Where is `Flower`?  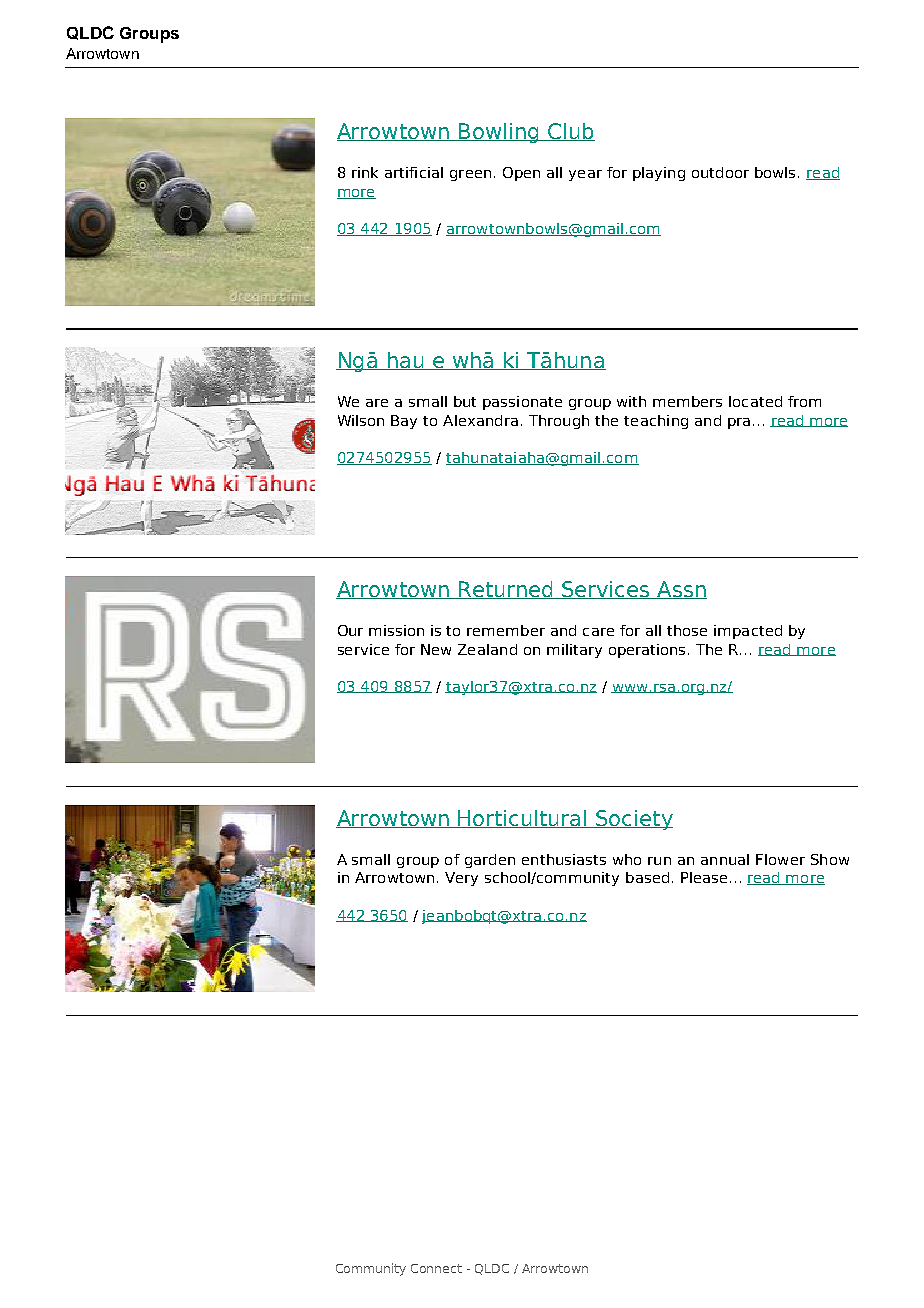 Flower is located at coordinates (780, 859).
